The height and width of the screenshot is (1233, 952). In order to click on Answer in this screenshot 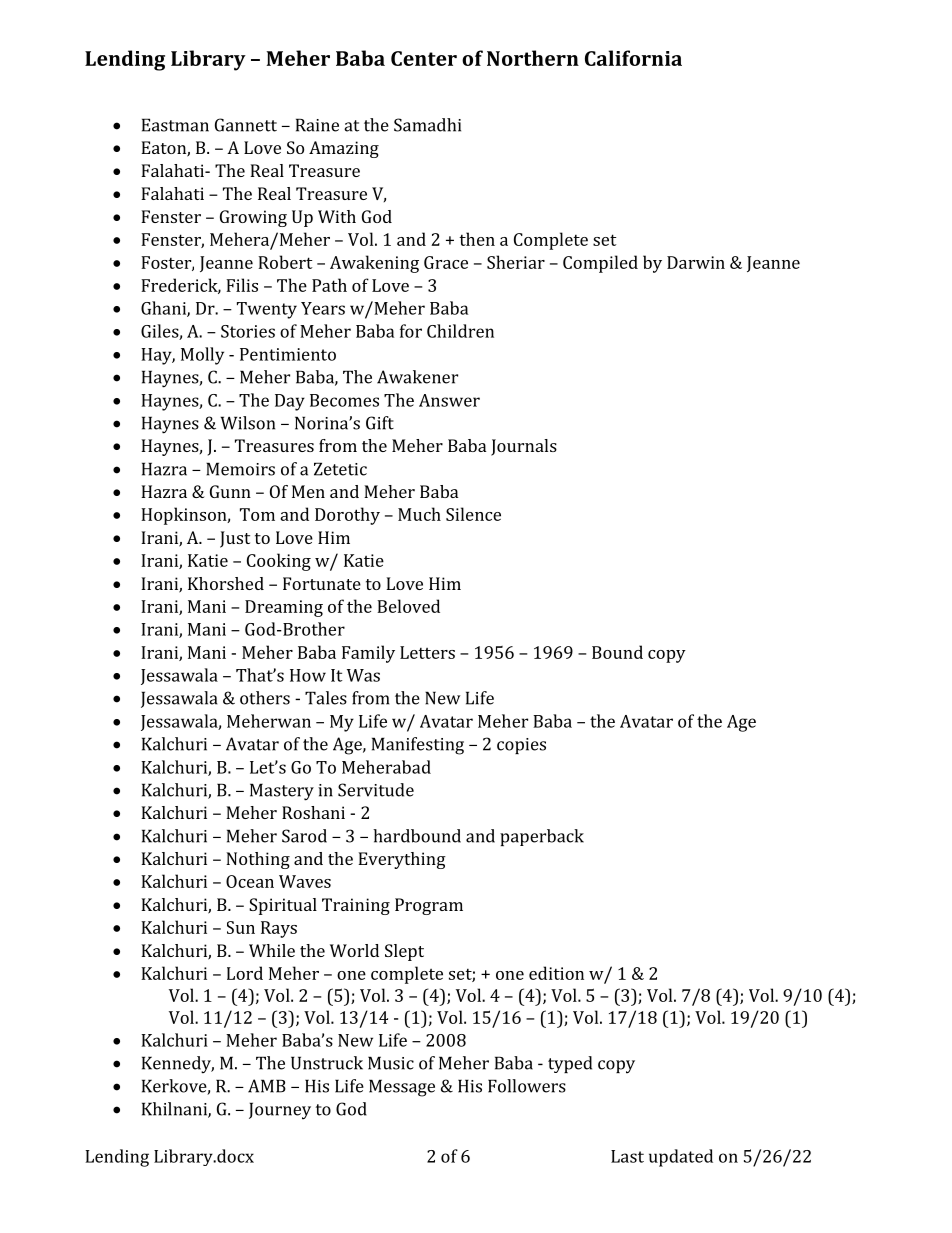, I will do `click(449, 400)`.
